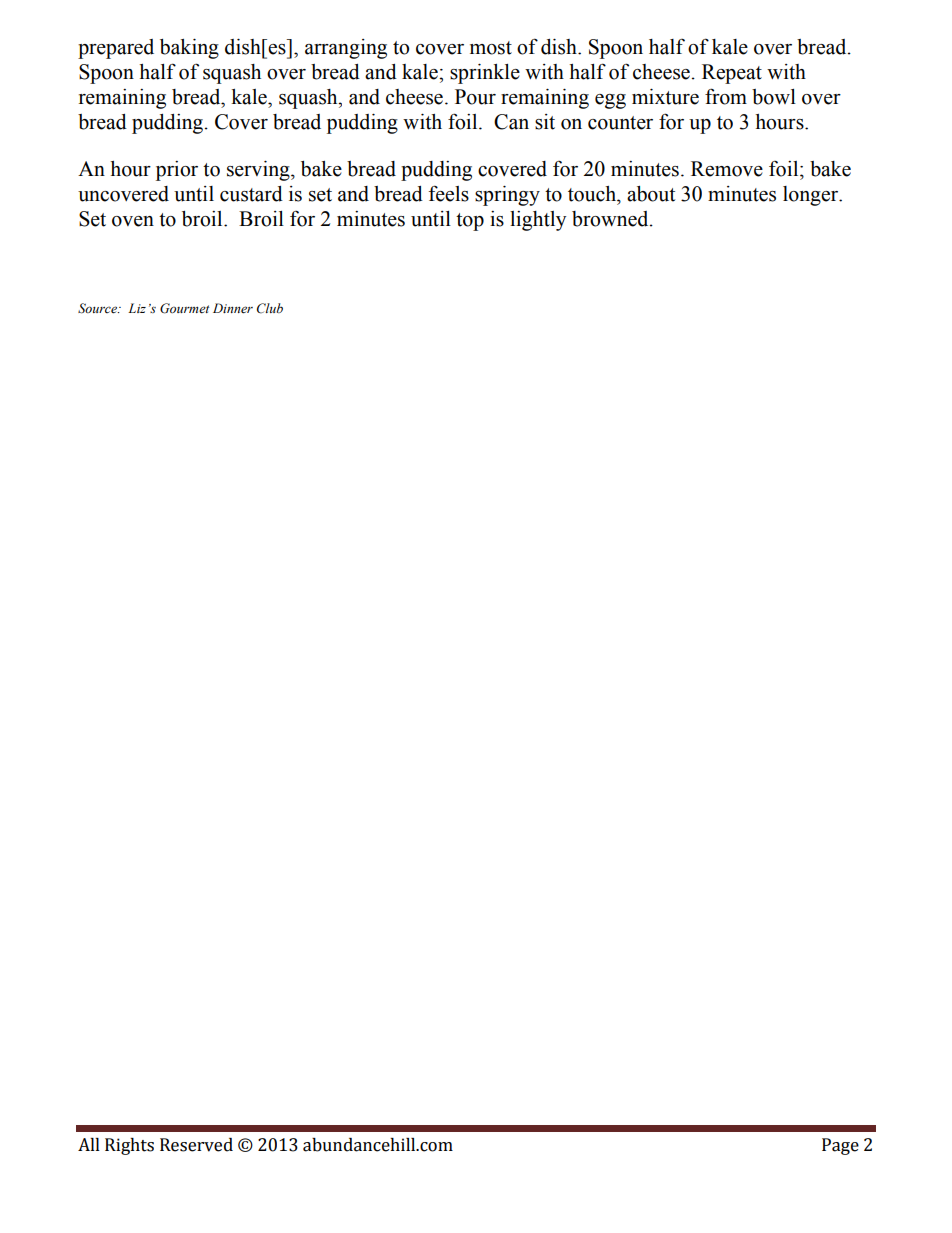  I want to click on Gourmet, so click(184, 308).
